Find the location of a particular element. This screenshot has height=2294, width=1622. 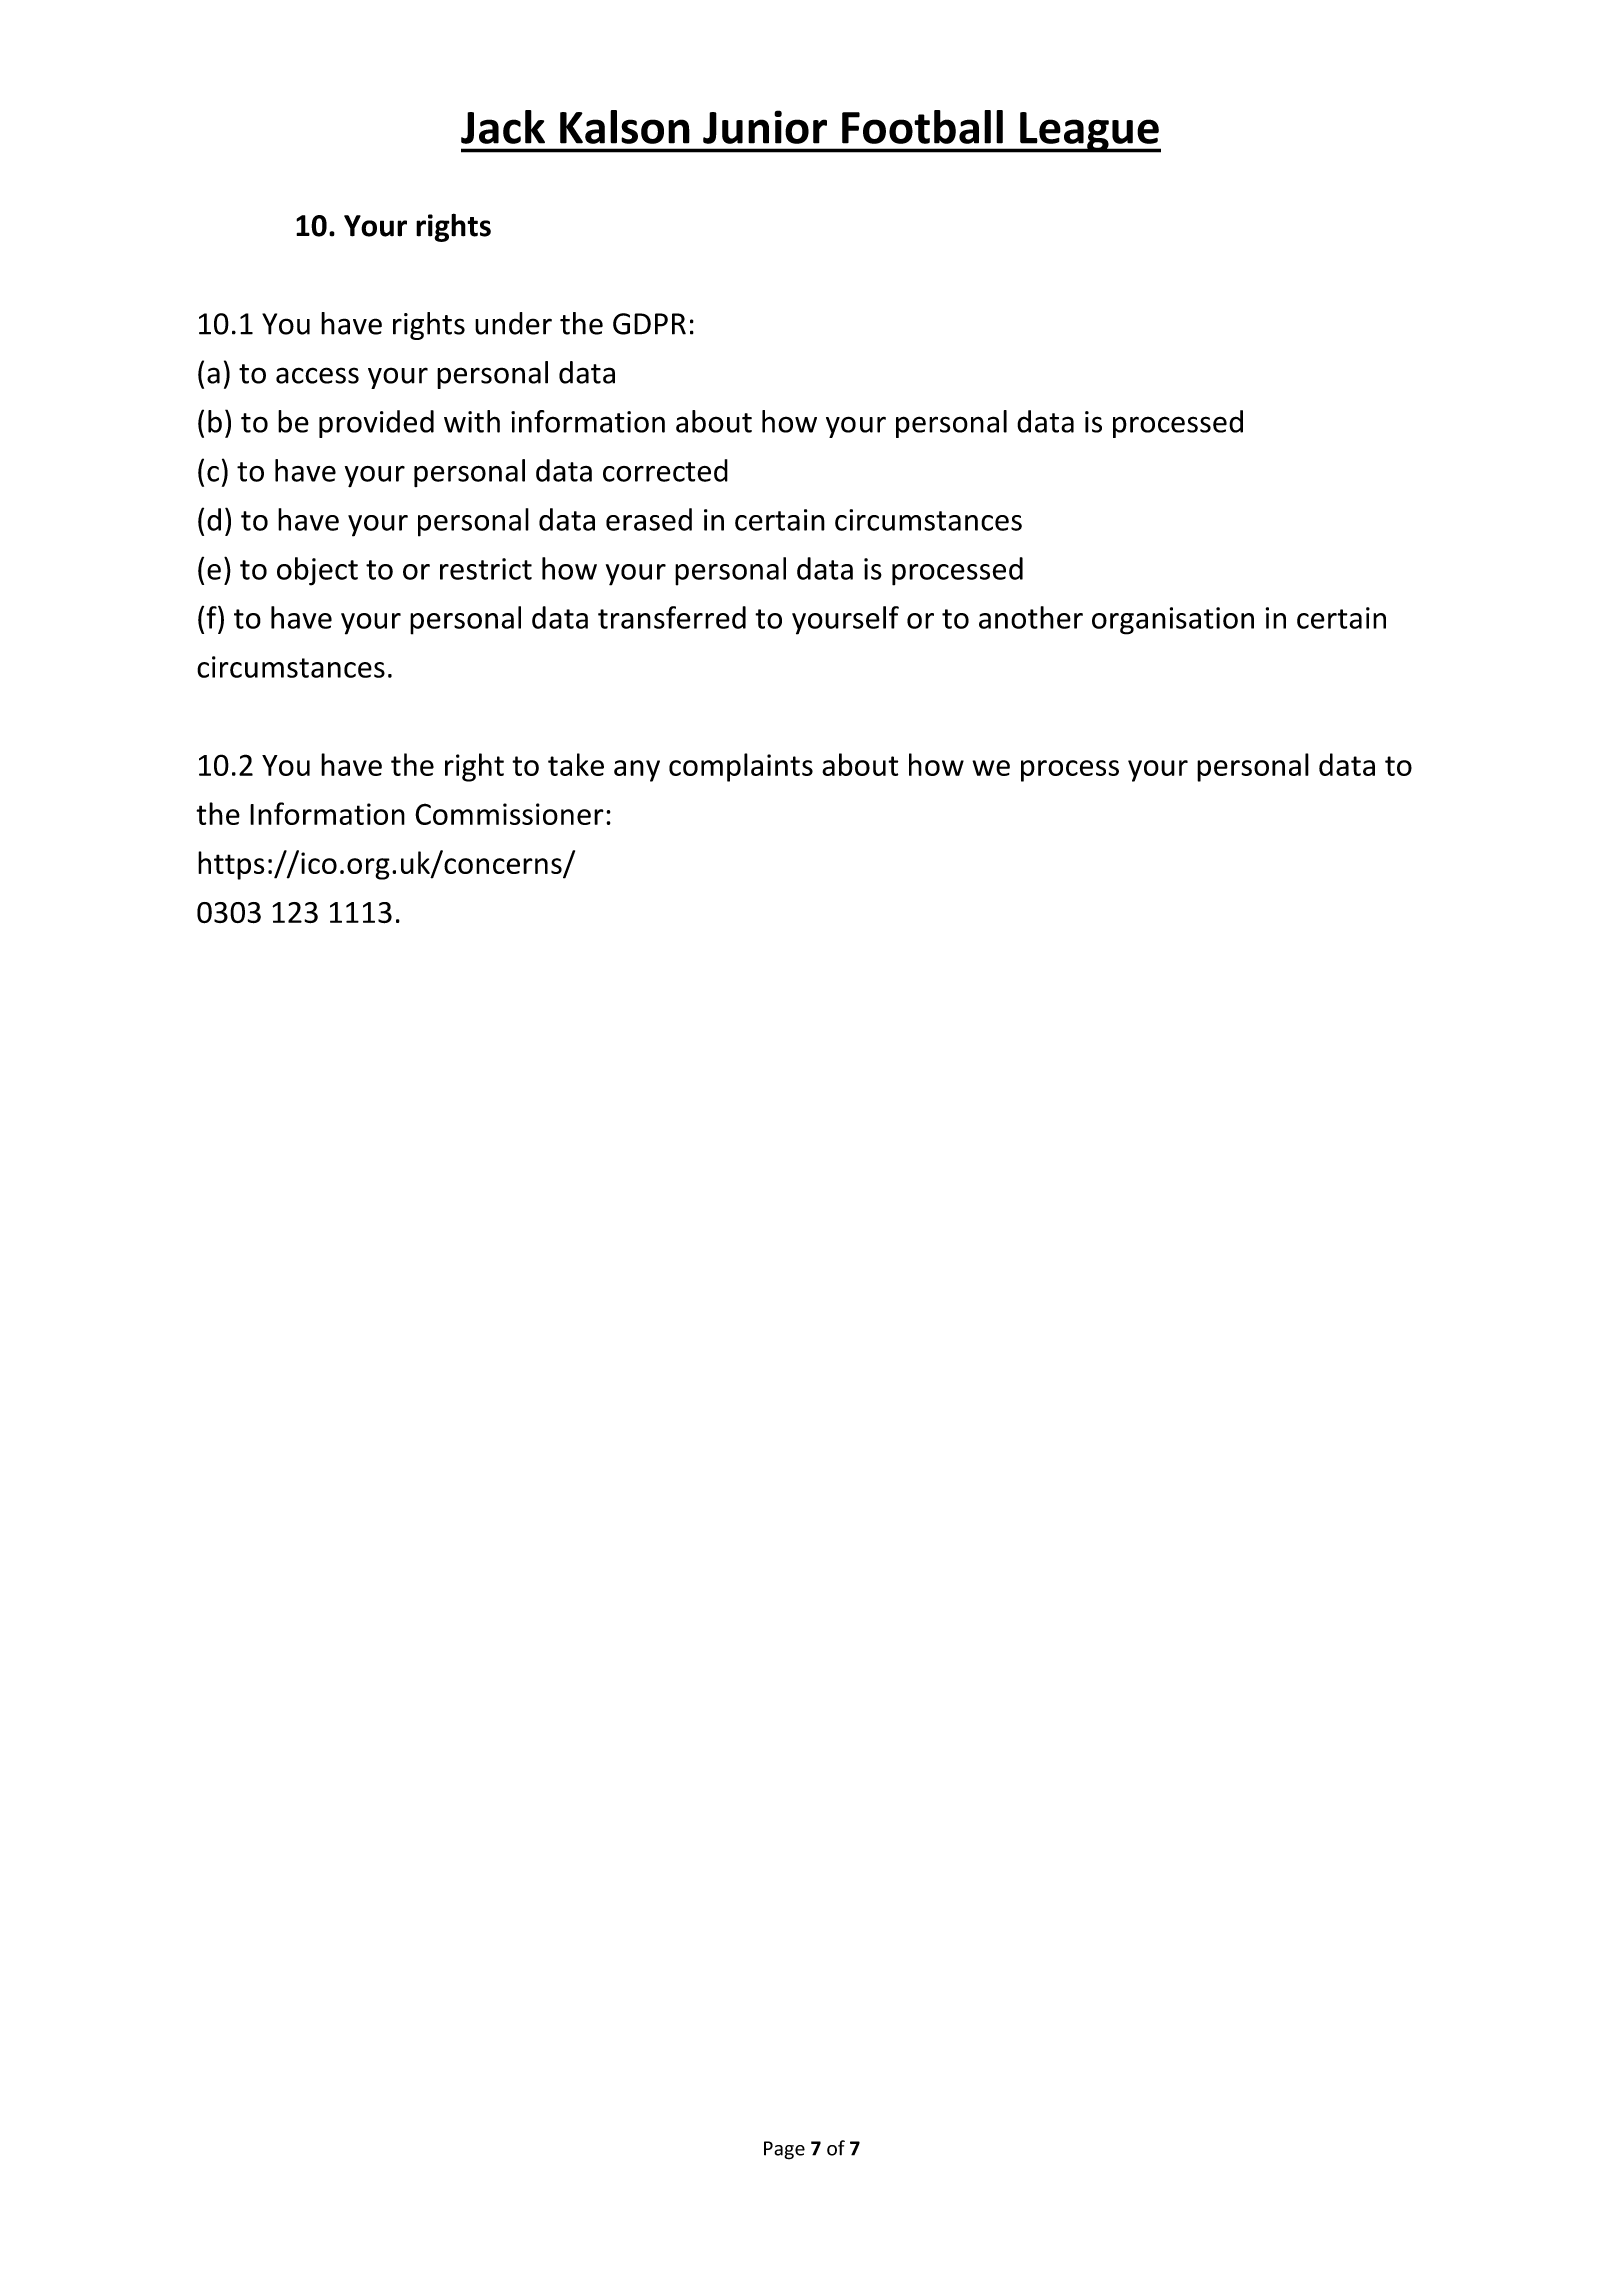

take is located at coordinates (576, 764).
